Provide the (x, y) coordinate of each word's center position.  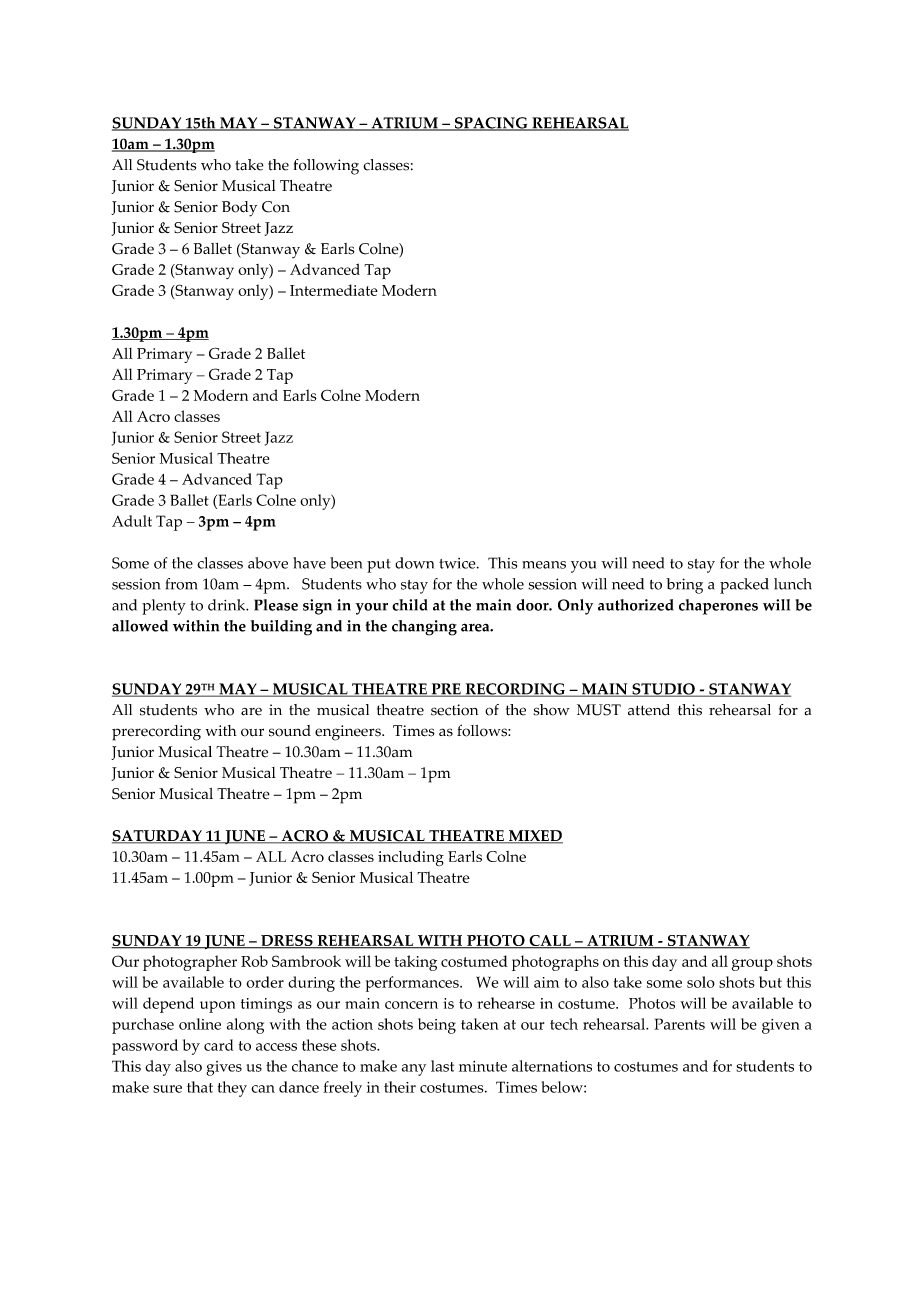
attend (649, 710)
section (454, 710)
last (442, 1066)
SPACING (491, 124)
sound (290, 731)
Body (239, 209)
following (326, 167)
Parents (679, 1024)
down (414, 563)
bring (684, 586)
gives (224, 1068)
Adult (132, 521)
